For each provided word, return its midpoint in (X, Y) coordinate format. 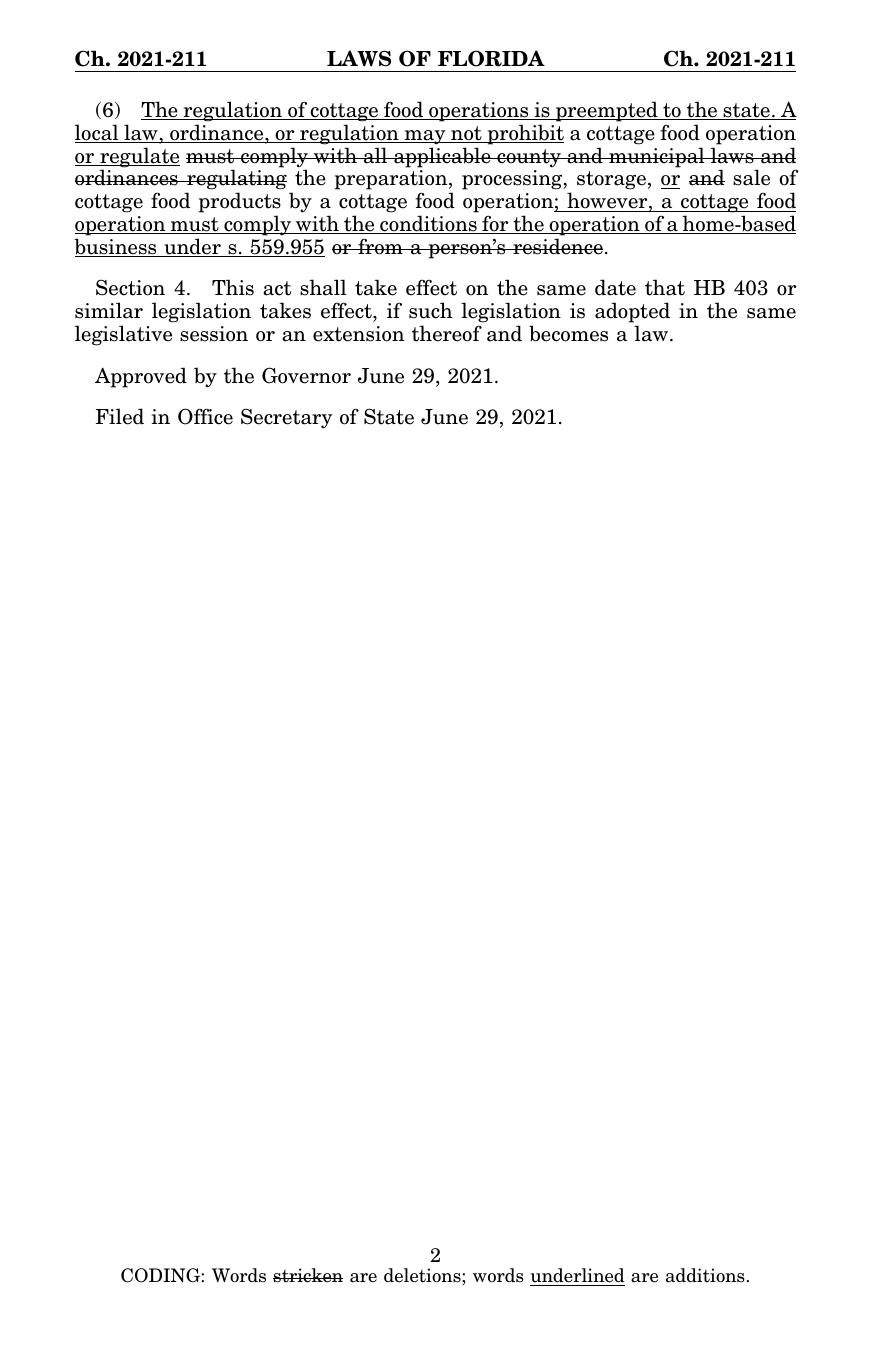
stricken (308, 1275)
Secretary (286, 418)
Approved (141, 377)
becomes (568, 333)
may (425, 137)
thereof (447, 333)
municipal (657, 157)
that (665, 287)
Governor (306, 375)
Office (205, 416)
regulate (139, 158)
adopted (632, 312)
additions (705, 1275)
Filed (120, 416)
